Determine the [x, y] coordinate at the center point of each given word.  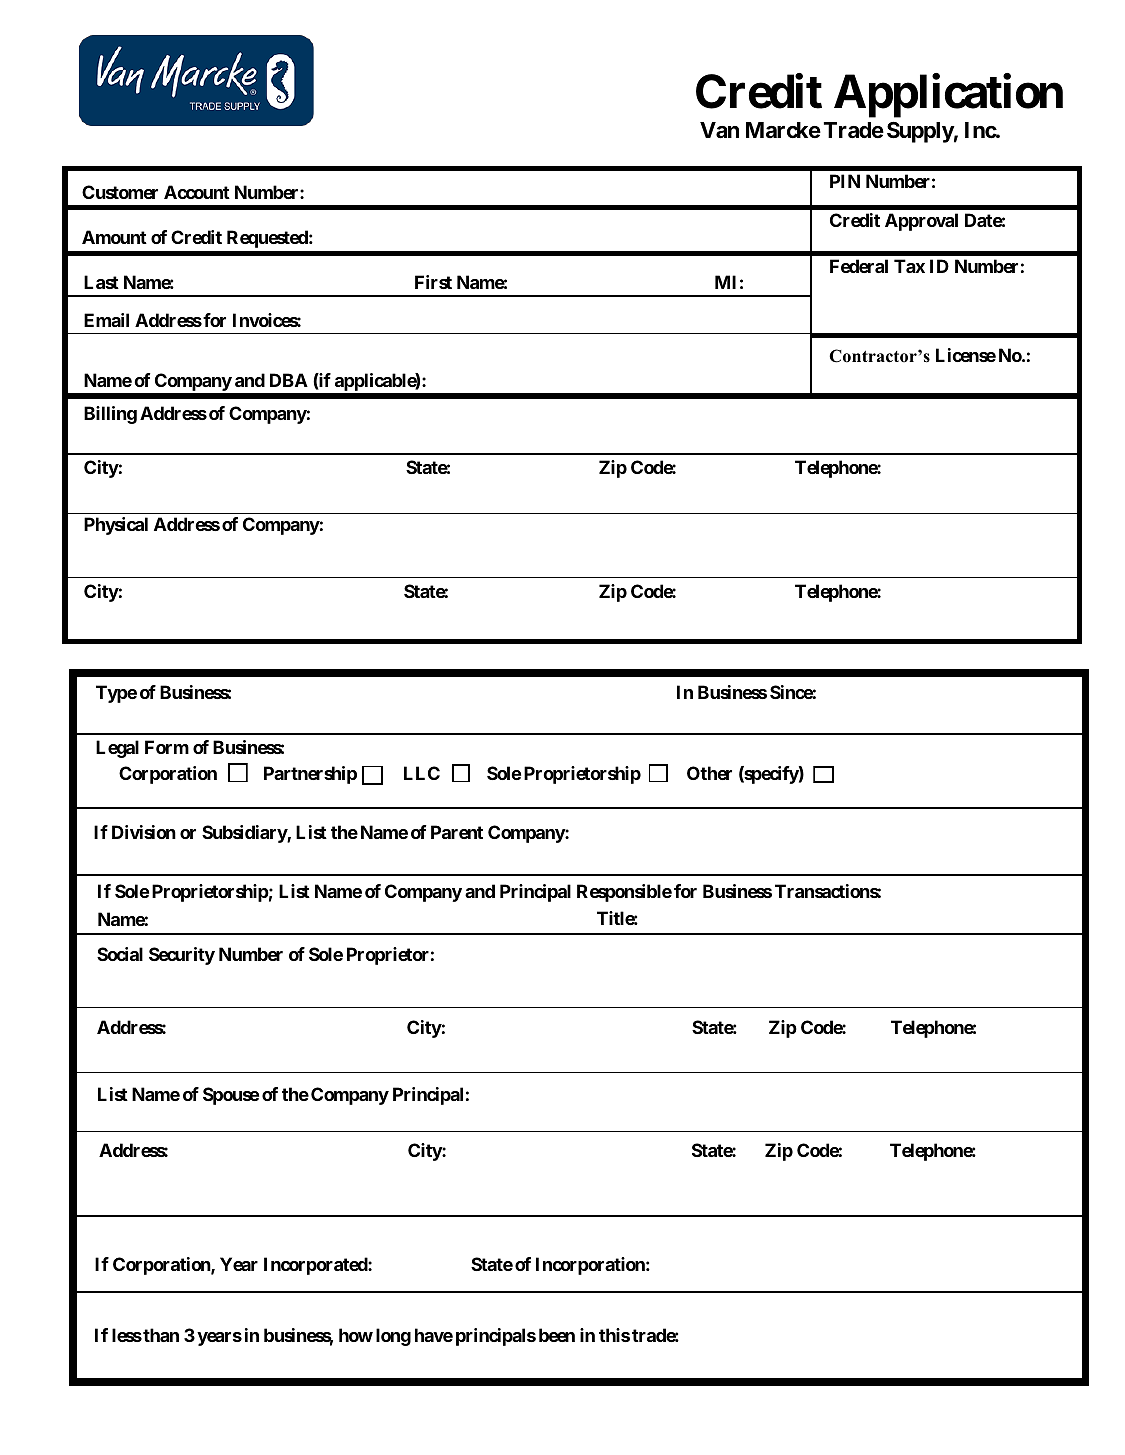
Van [719, 130]
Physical [116, 526]
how [356, 1335]
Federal [859, 266]
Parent [457, 832]
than [160, 1335]
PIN [845, 181]
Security [182, 956]
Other [709, 773]
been [557, 1335]
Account [197, 192]
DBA [289, 380]
